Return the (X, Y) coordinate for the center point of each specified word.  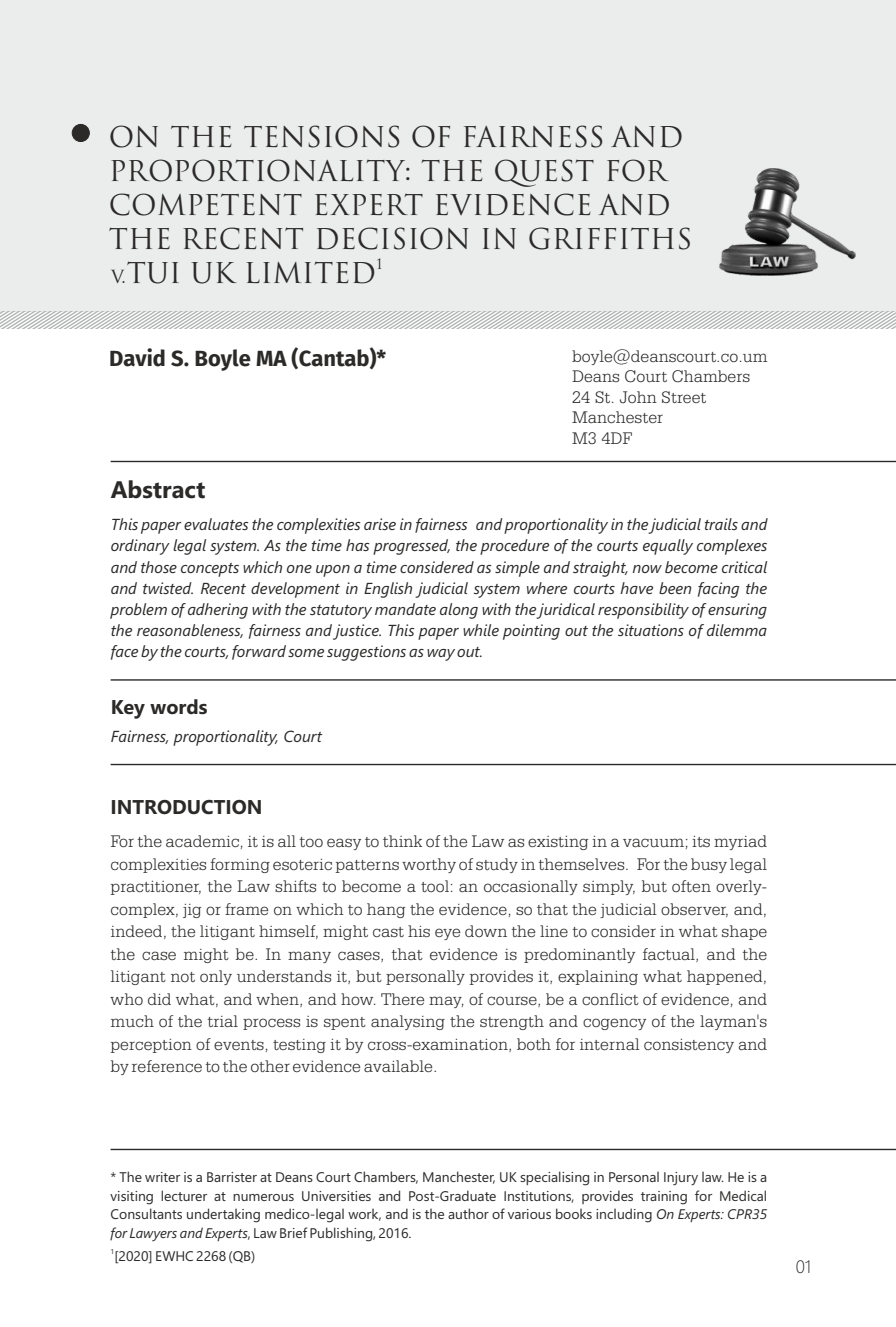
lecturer (184, 1195)
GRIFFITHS (609, 238)
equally (668, 547)
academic (202, 841)
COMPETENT (206, 204)
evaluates (216, 524)
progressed (411, 547)
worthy (429, 865)
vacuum (653, 842)
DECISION (392, 238)
